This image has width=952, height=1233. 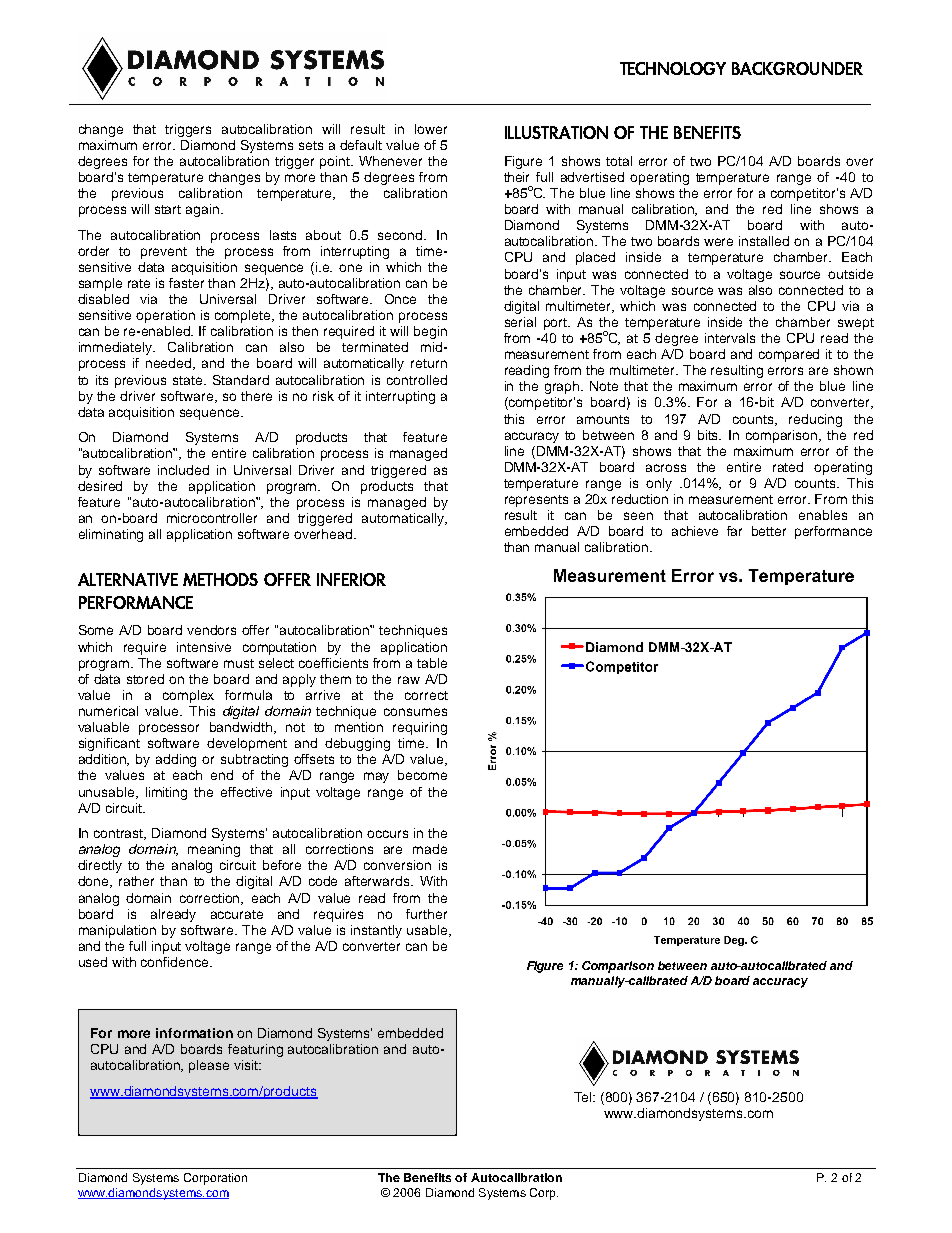 What do you see at coordinates (673, 68) in the image?
I see `TECHNOLOGY` at bounding box center [673, 68].
